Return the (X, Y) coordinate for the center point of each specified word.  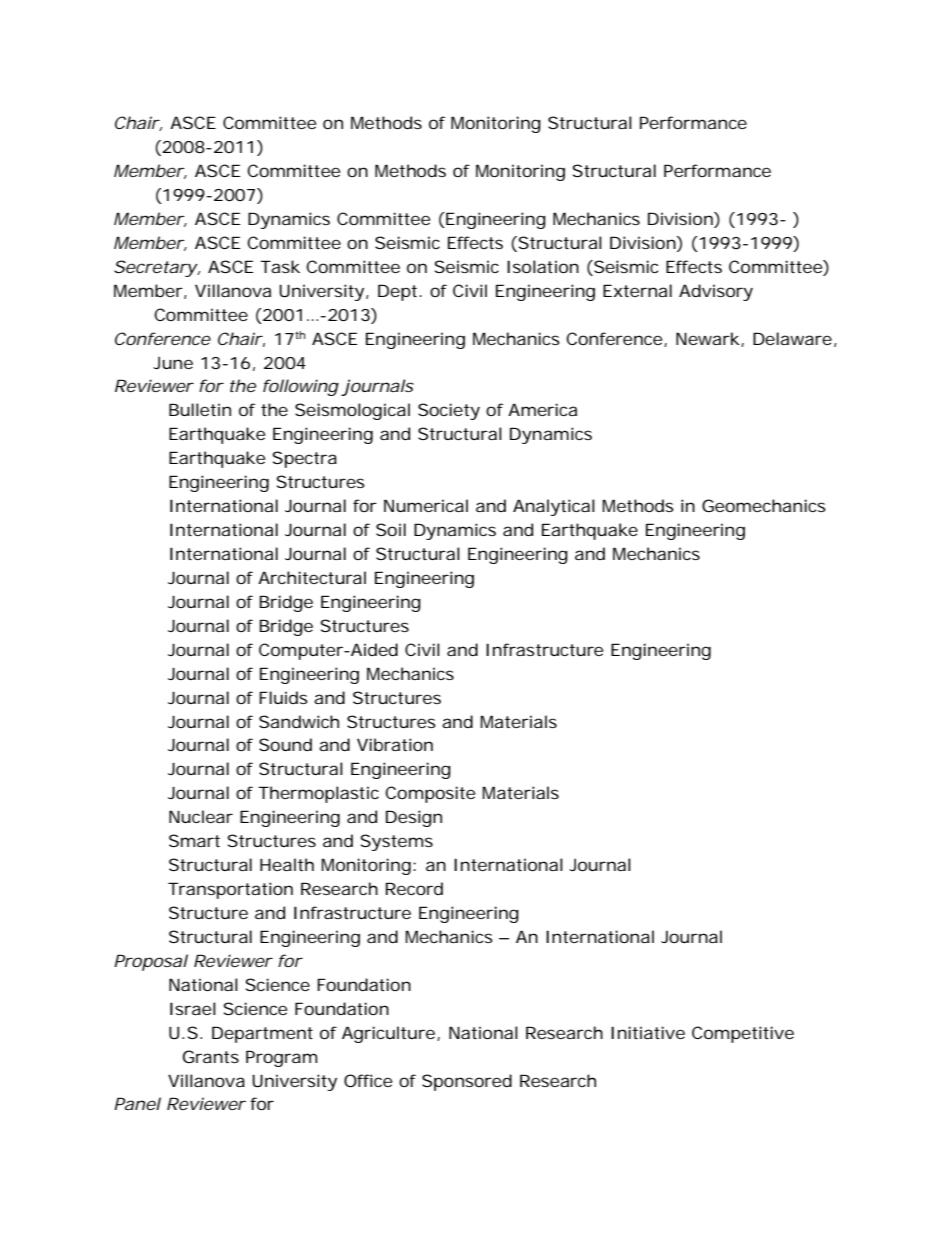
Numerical (426, 505)
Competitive (743, 1034)
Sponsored (467, 1082)
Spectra (305, 459)
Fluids (283, 697)
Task (280, 266)
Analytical (554, 507)
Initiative (648, 1032)
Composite (430, 794)
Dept (397, 292)
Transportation (230, 890)
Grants (211, 1056)
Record (414, 888)
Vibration (395, 744)
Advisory (716, 292)
